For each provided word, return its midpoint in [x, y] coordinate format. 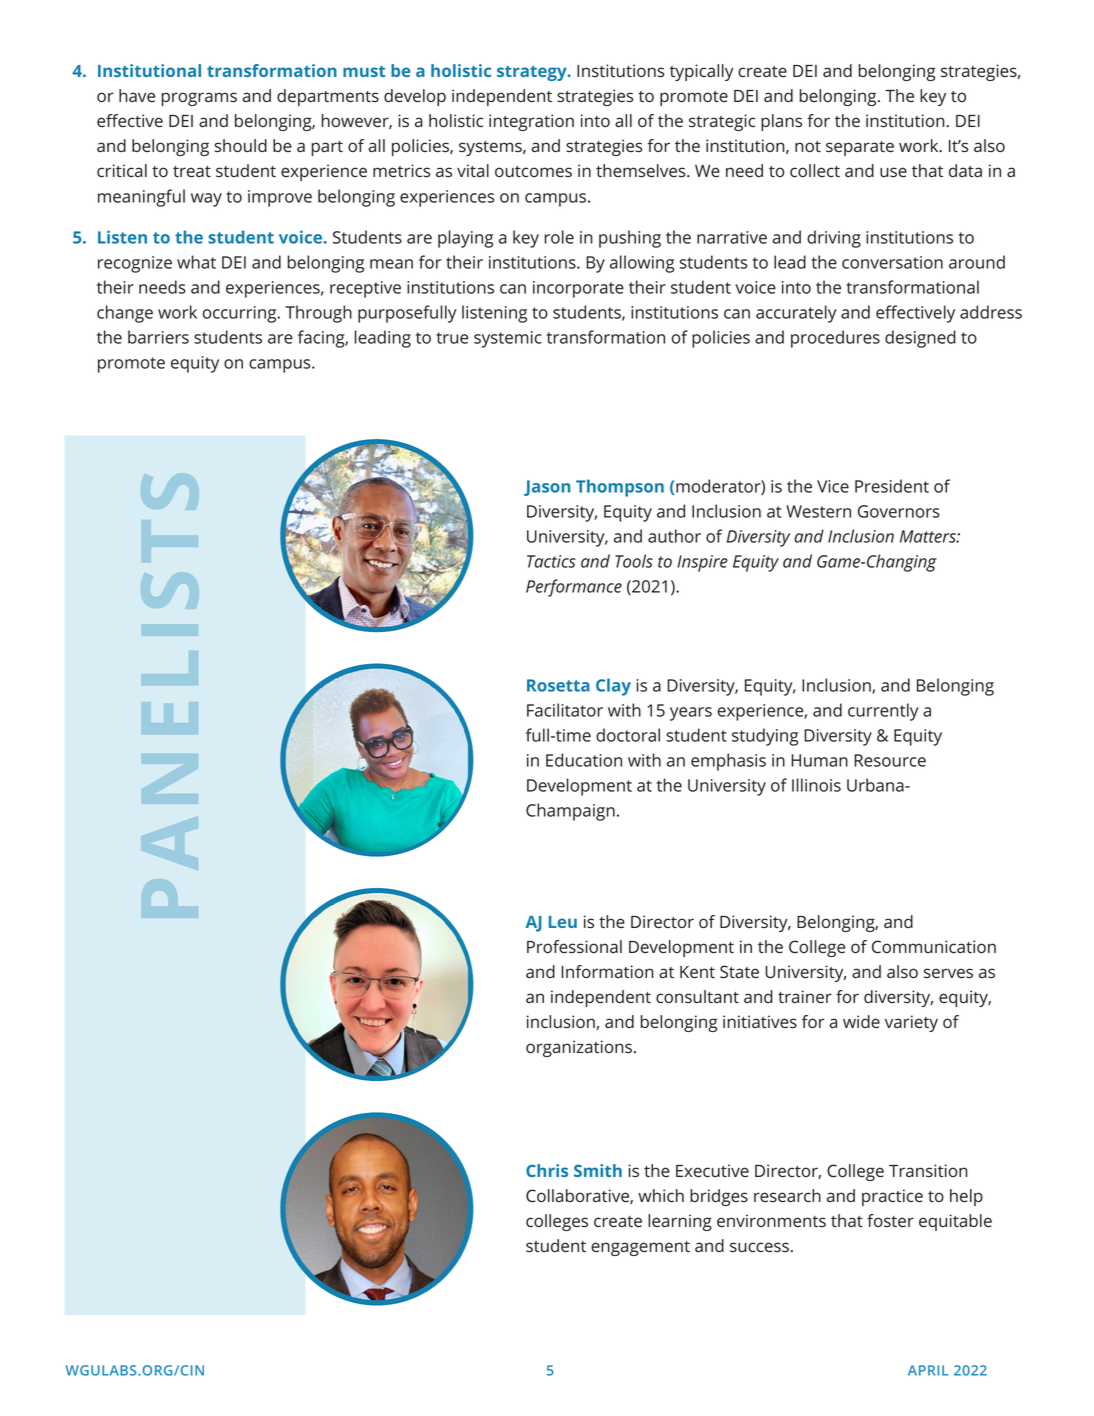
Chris [547, 1170]
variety [911, 1023]
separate [860, 148]
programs [199, 99]
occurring [241, 314]
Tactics [551, 561]
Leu [563, 922]
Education [584, 760]
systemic [508, 339]
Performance [574, 588]
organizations [579, 1048]
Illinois [816, 785]
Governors [899, 511]
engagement [640, 1248]
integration [531, 122]
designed [920, 339]
